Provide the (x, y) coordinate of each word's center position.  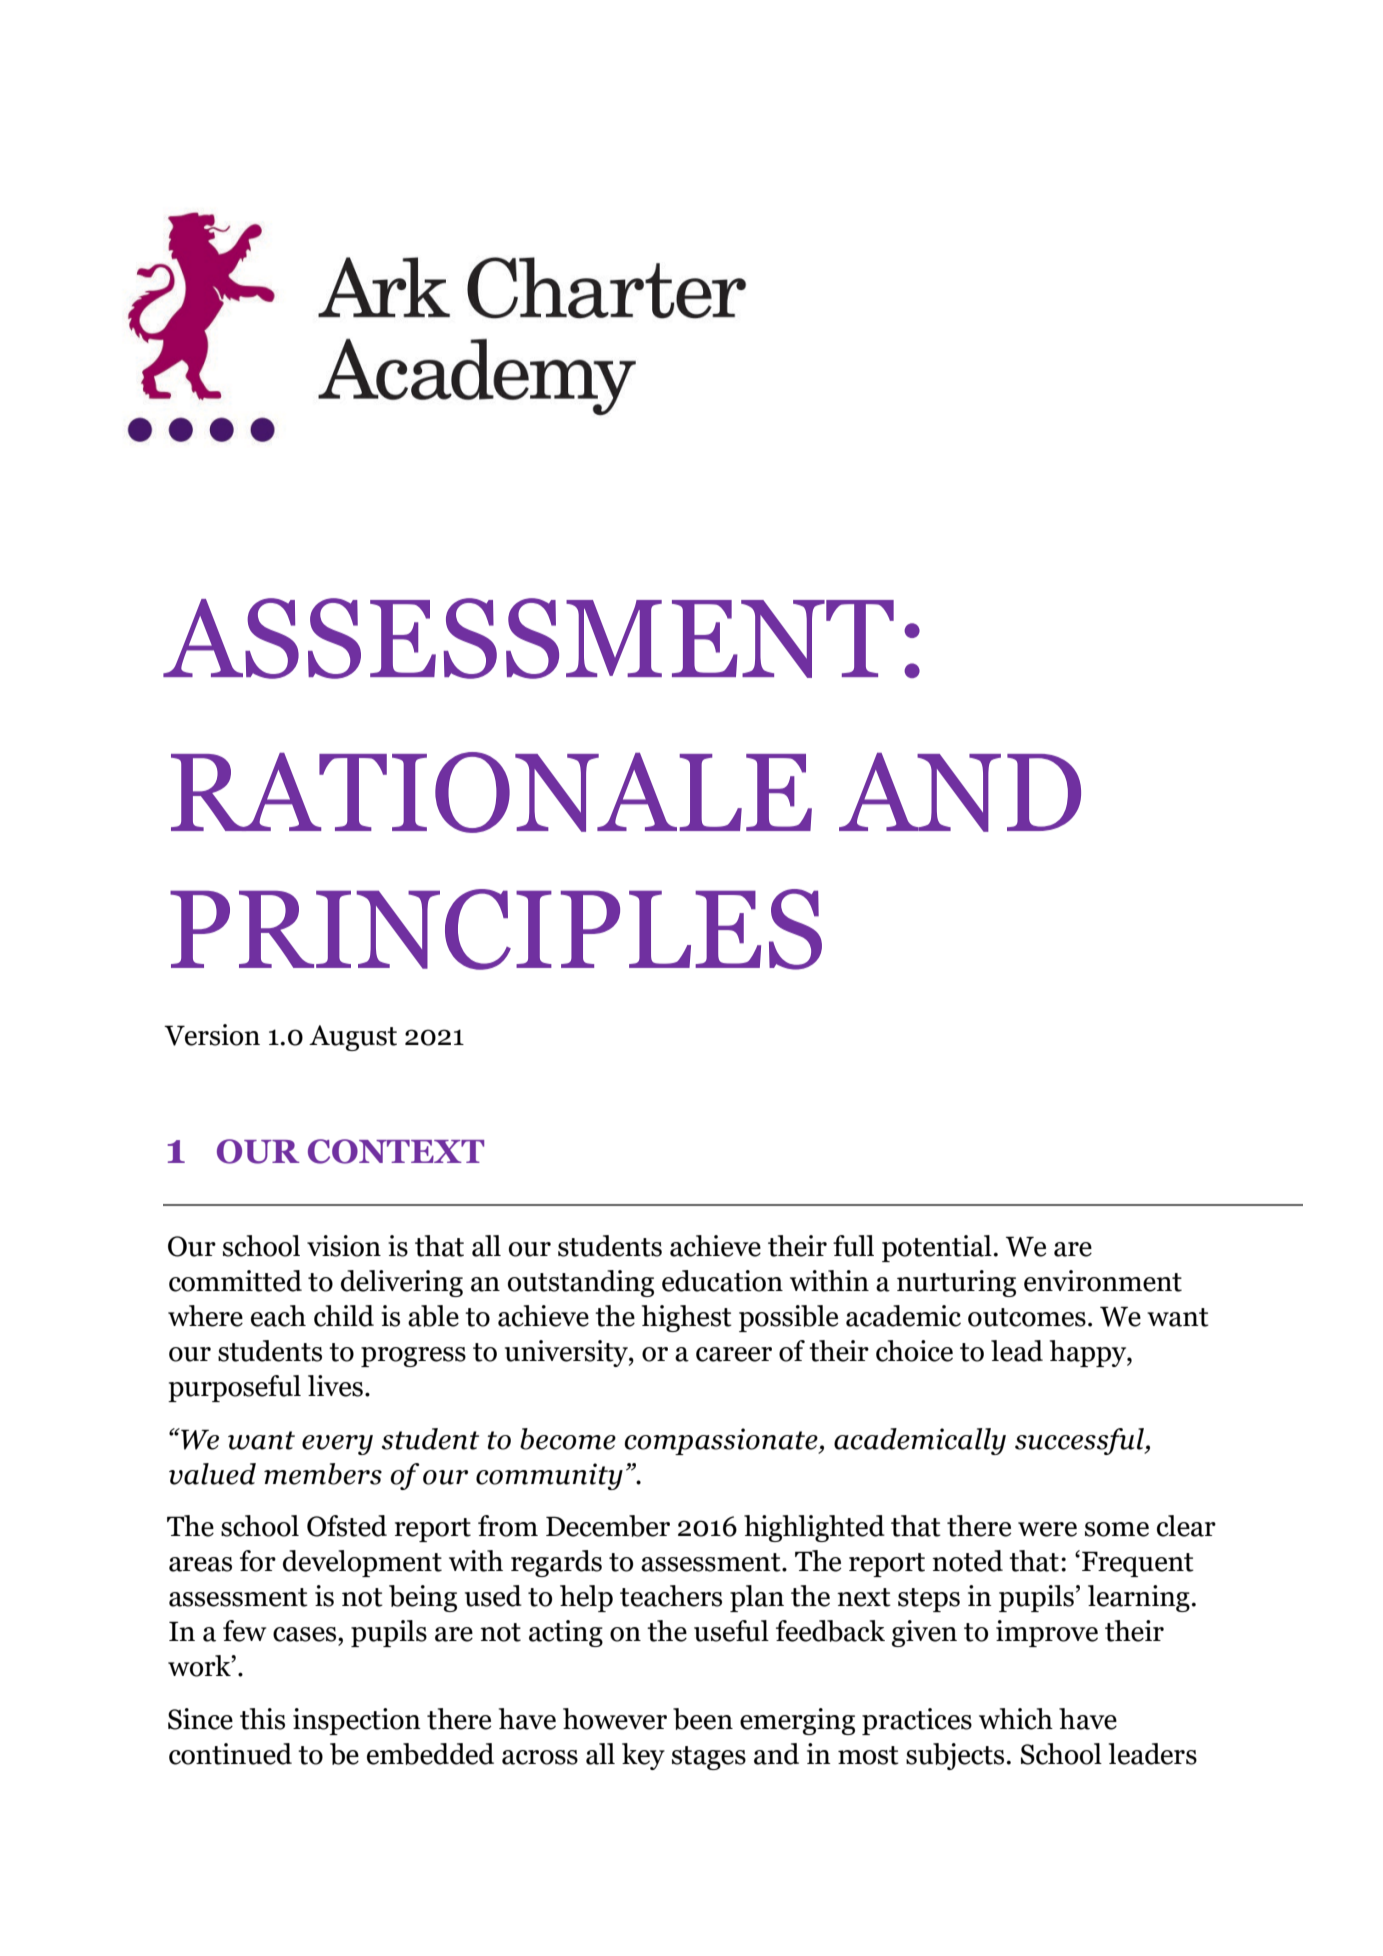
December (608, 1526)
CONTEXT (396, 1151)
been (703, 1719)
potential (937, 1248)
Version (212, 1035)
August (353, 1038)
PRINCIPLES (496, 929)
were (1047, 1529)
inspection (357, 1721)
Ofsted (347, 1526)
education (722, 1281)
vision (344, 1246)
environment (1103, 1281)
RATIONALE (491, 792)
